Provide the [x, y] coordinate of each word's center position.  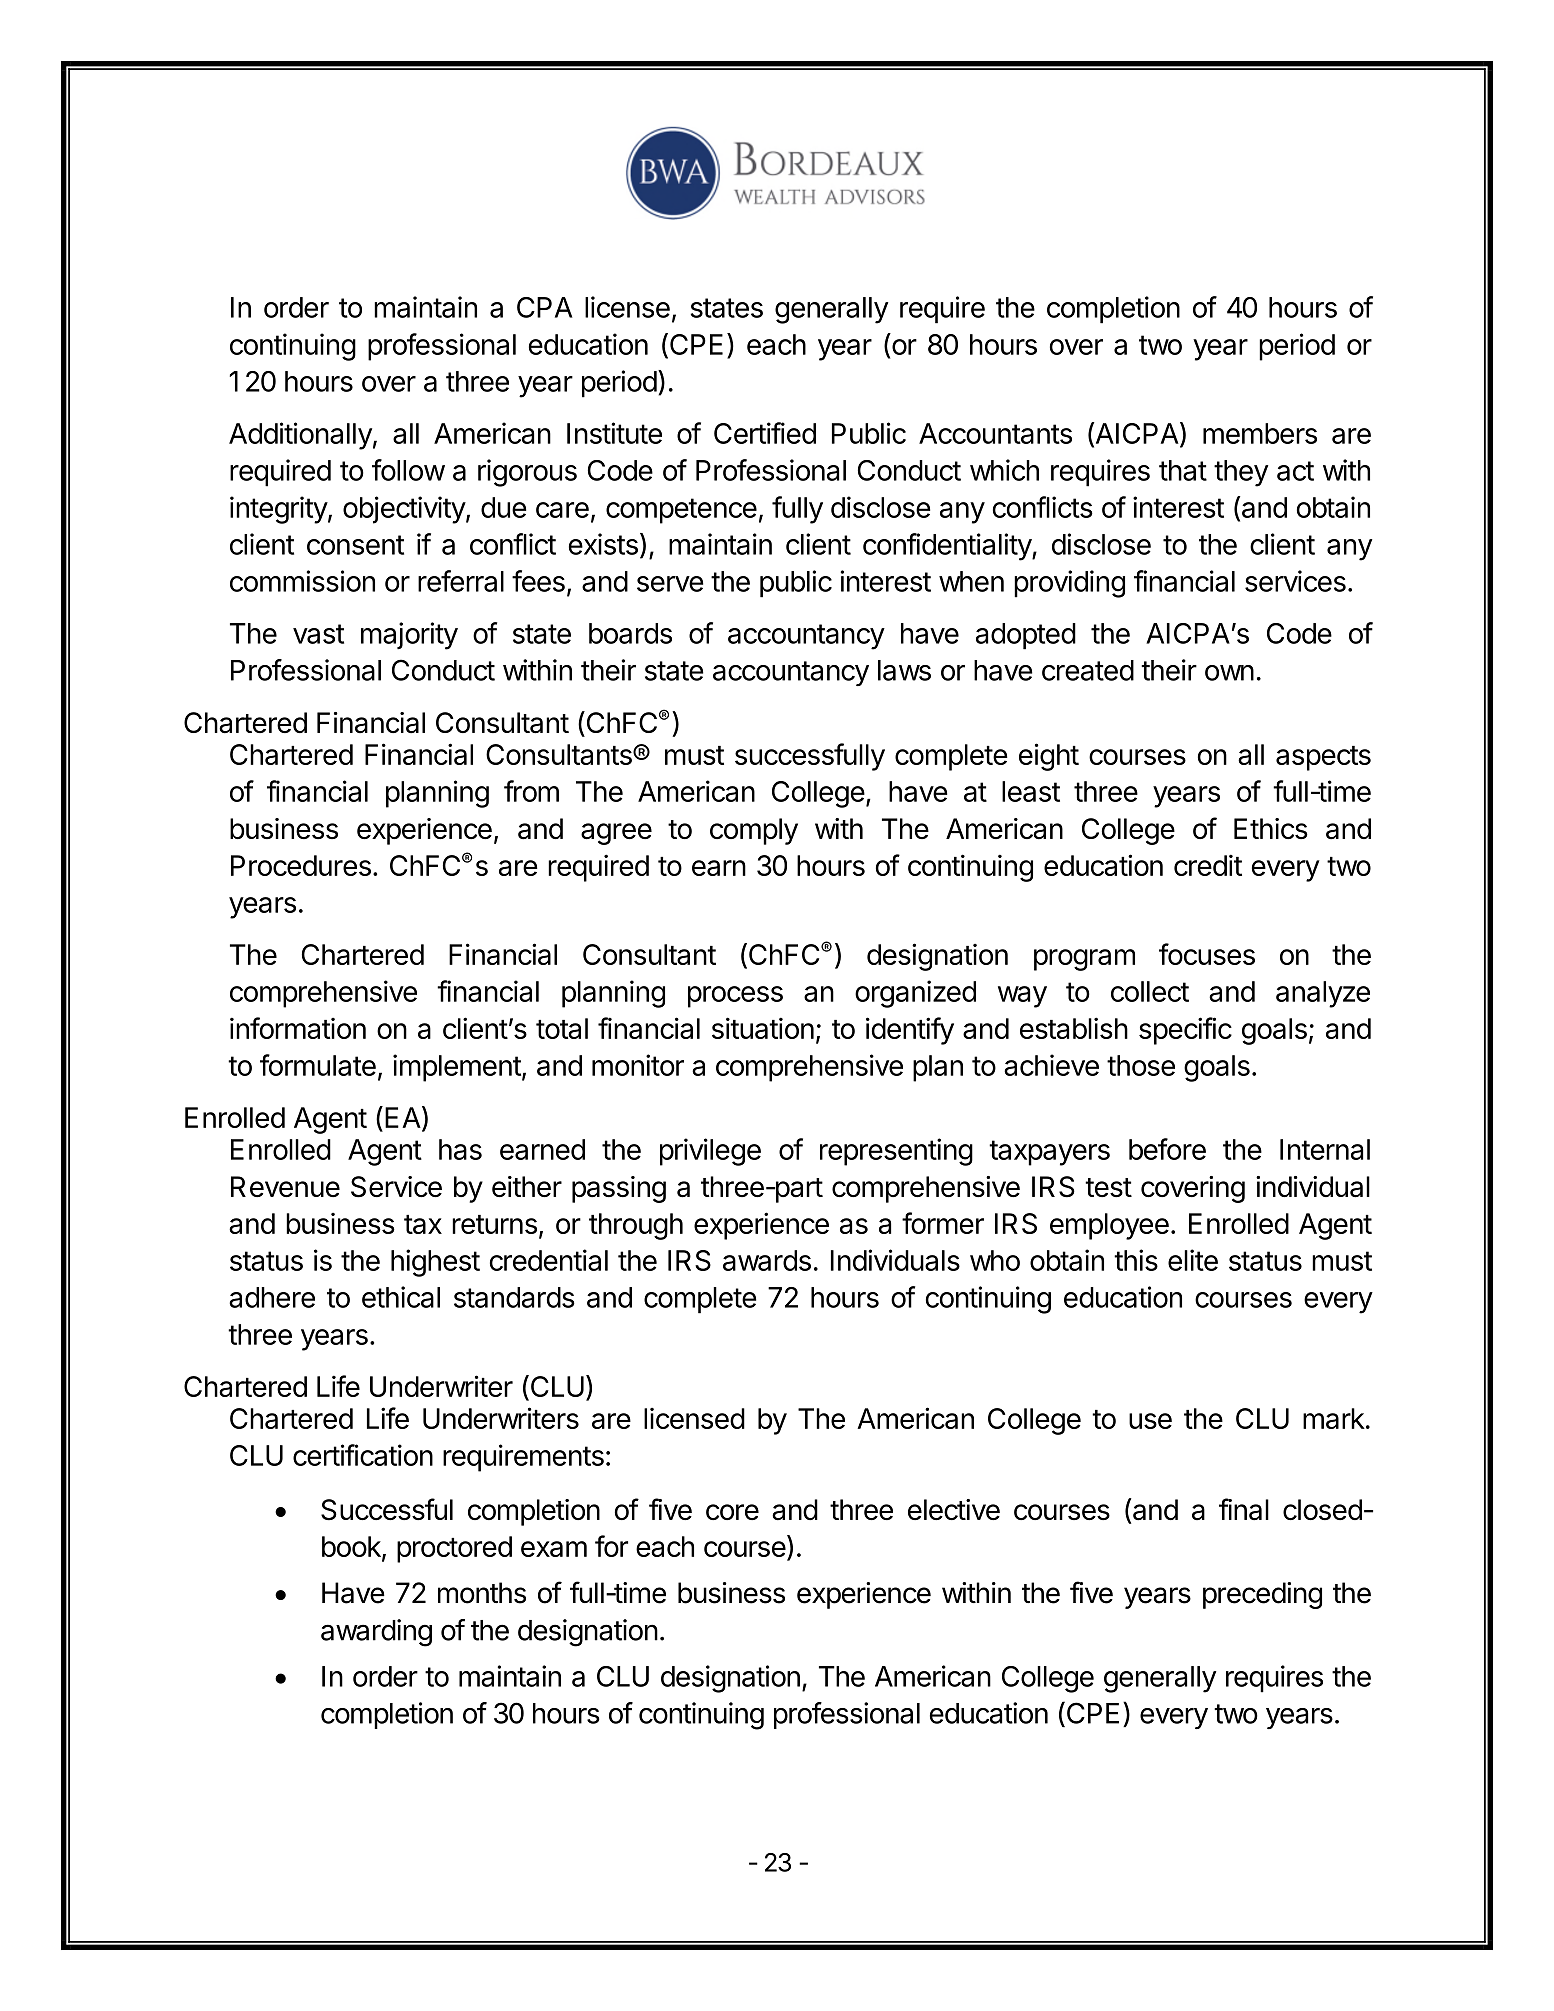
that [1183, 470]
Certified [765, 433]
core [732, 1512]
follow [408, 470]
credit [1208, 865]
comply [754, 831]
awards [767, 1260]
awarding [376, 1633]
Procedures [301, 865]
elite [1193, 1260]
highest [435, 1263]
